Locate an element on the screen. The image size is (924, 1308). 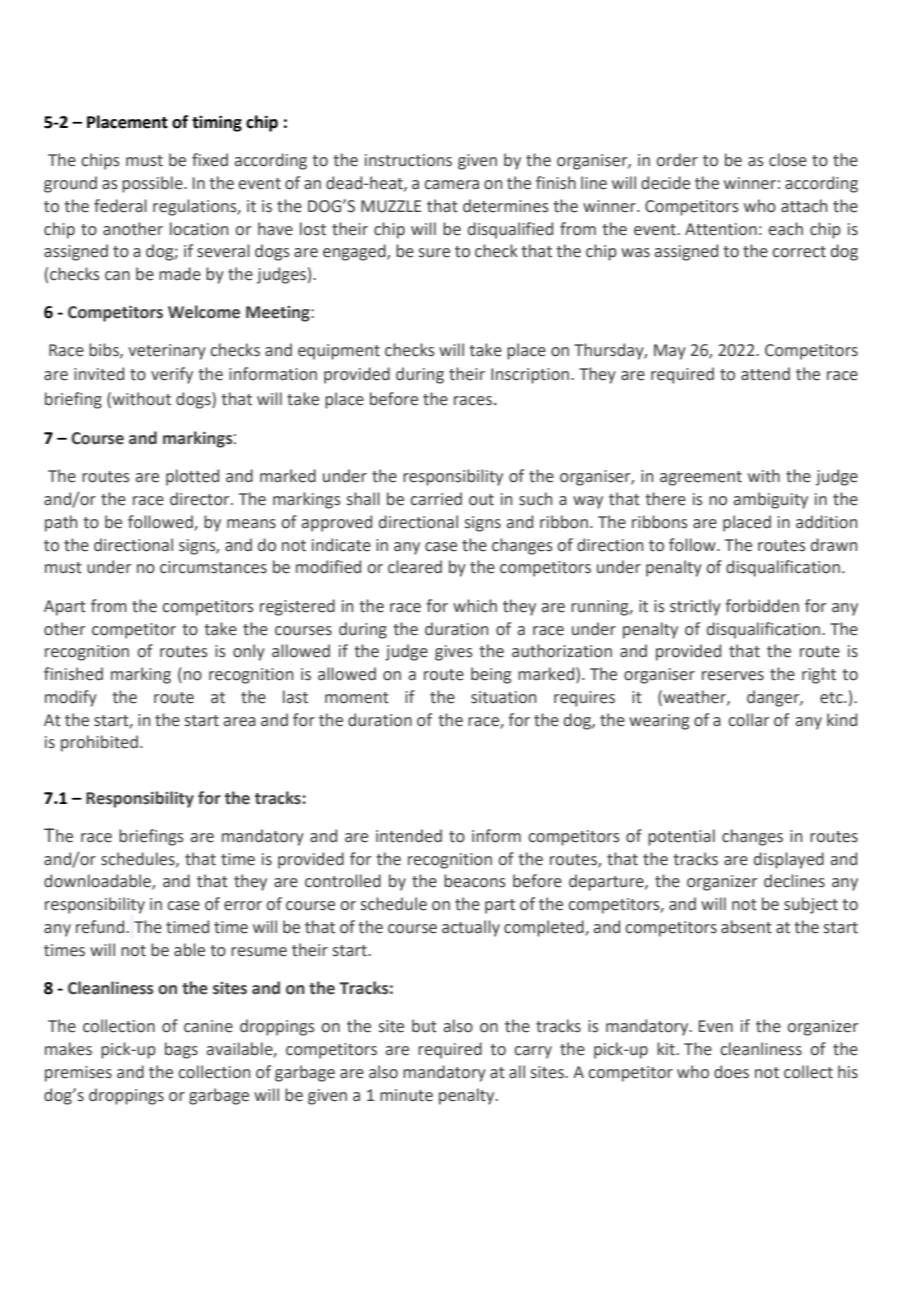
bags is located at coordinates (181, 1050).
